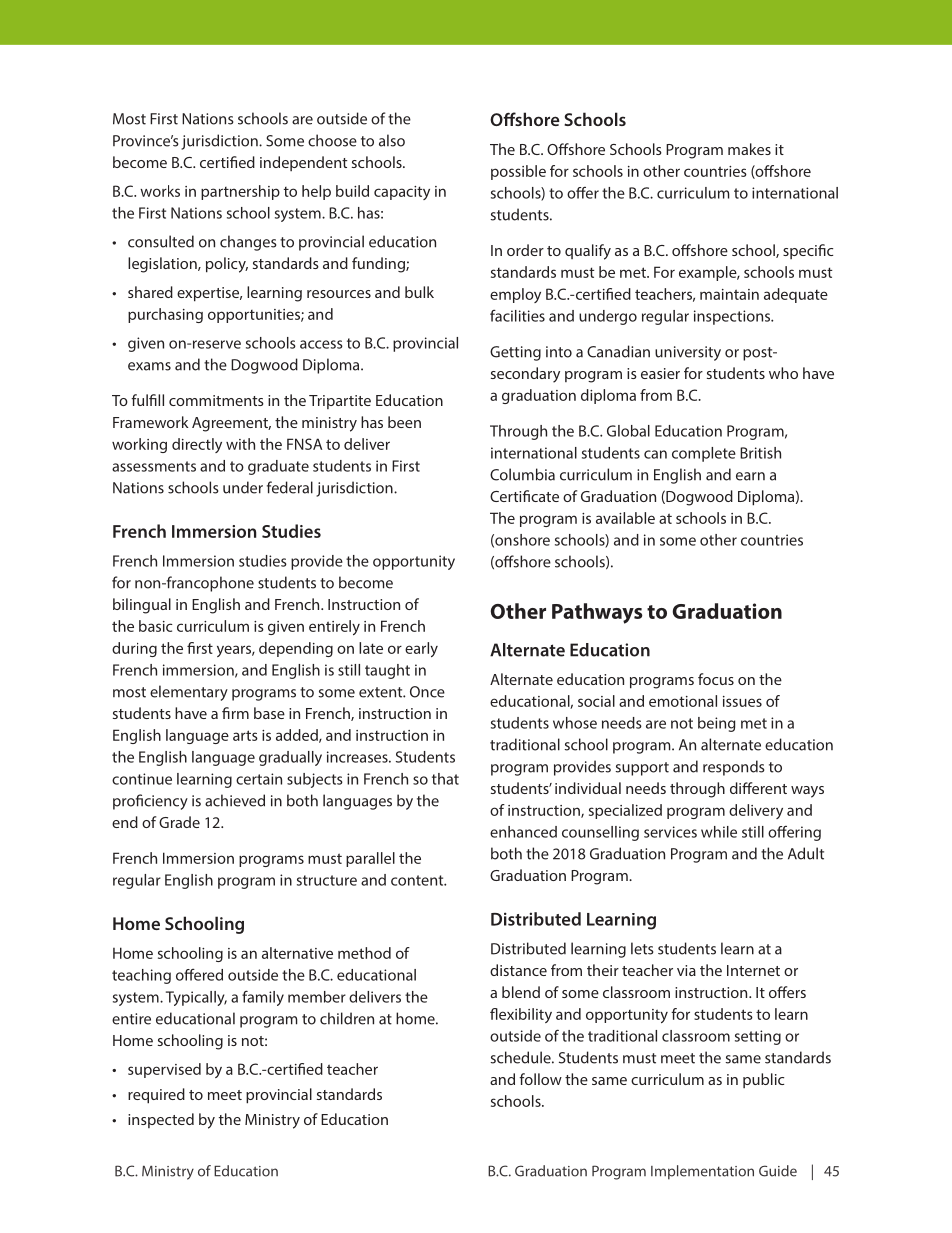 Image resolution: width=952 pixels, height=1233 pixels. What do you see at coordinates (518, 172) in the document?
I see `possible` at bounding box center [518, 172].
